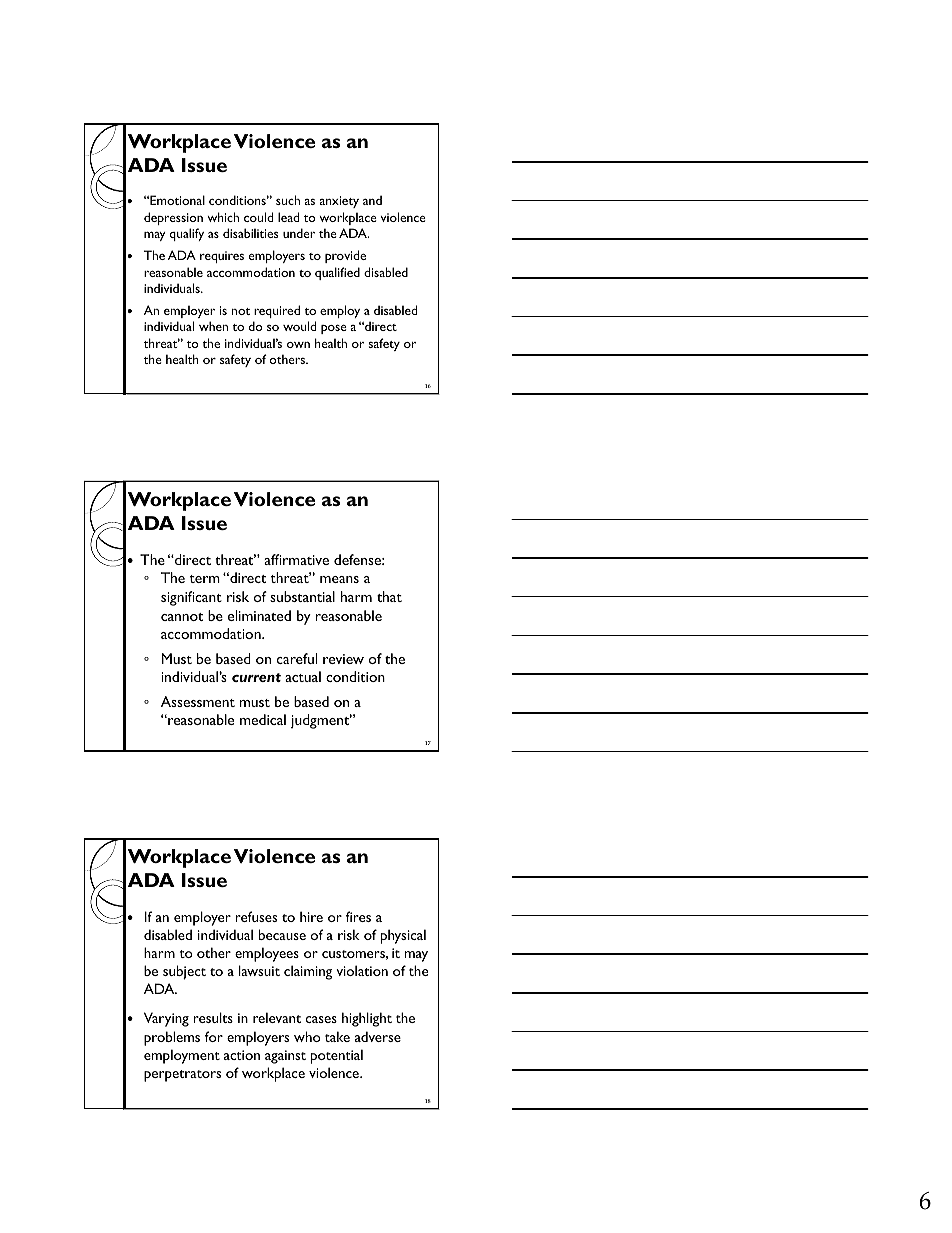 Image resolution: width=952 pixels, height=1233 pixels. I want to click on subject, so click(184, 972).
